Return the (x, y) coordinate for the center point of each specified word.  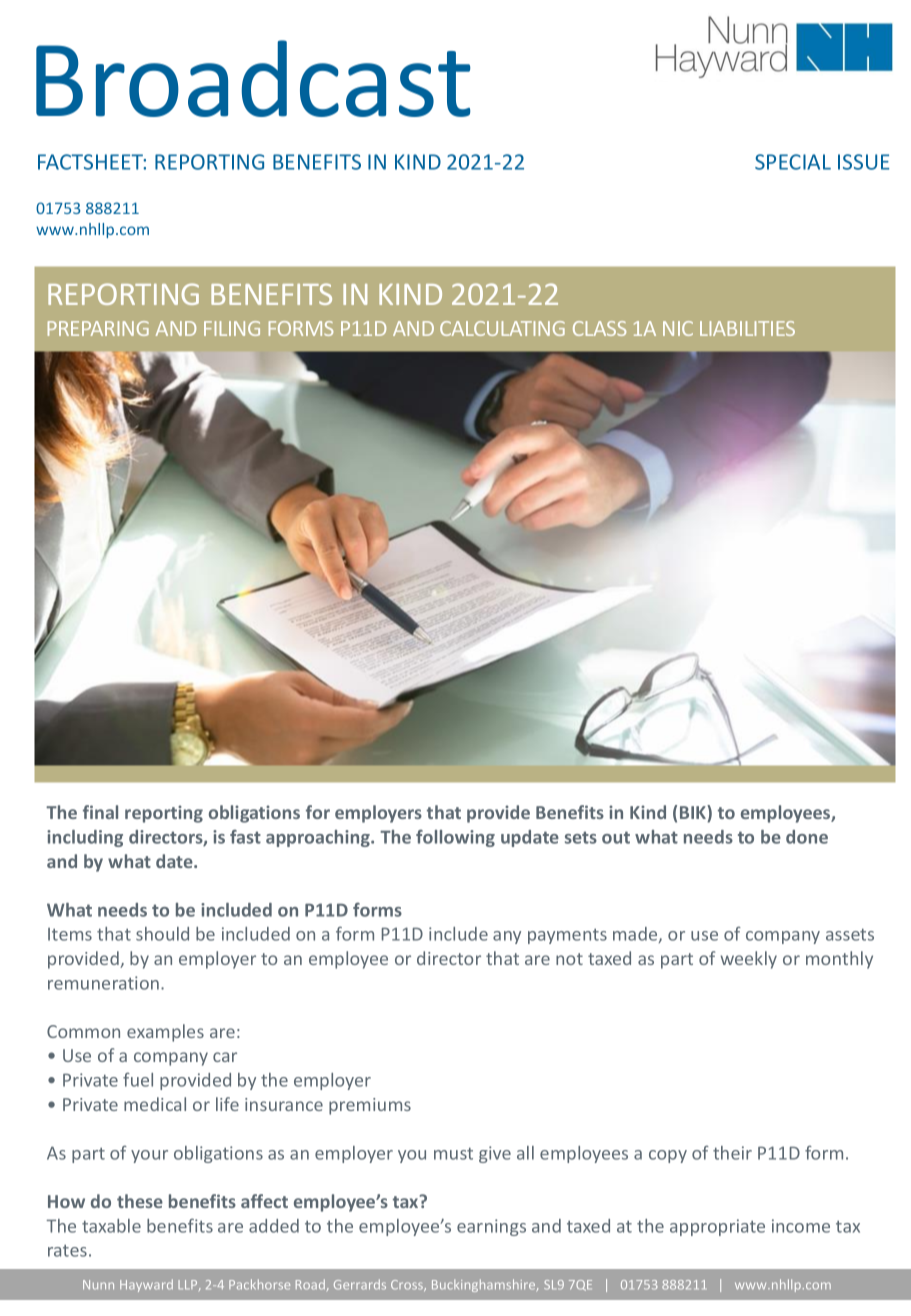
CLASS (599, 328)
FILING (232, 328)
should (162, 934)
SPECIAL (793, 162)
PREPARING (98, 328)
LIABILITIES (747, 328)
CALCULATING (502, 328)
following (455, 838)
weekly (749, 960)
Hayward (146, 1285)
